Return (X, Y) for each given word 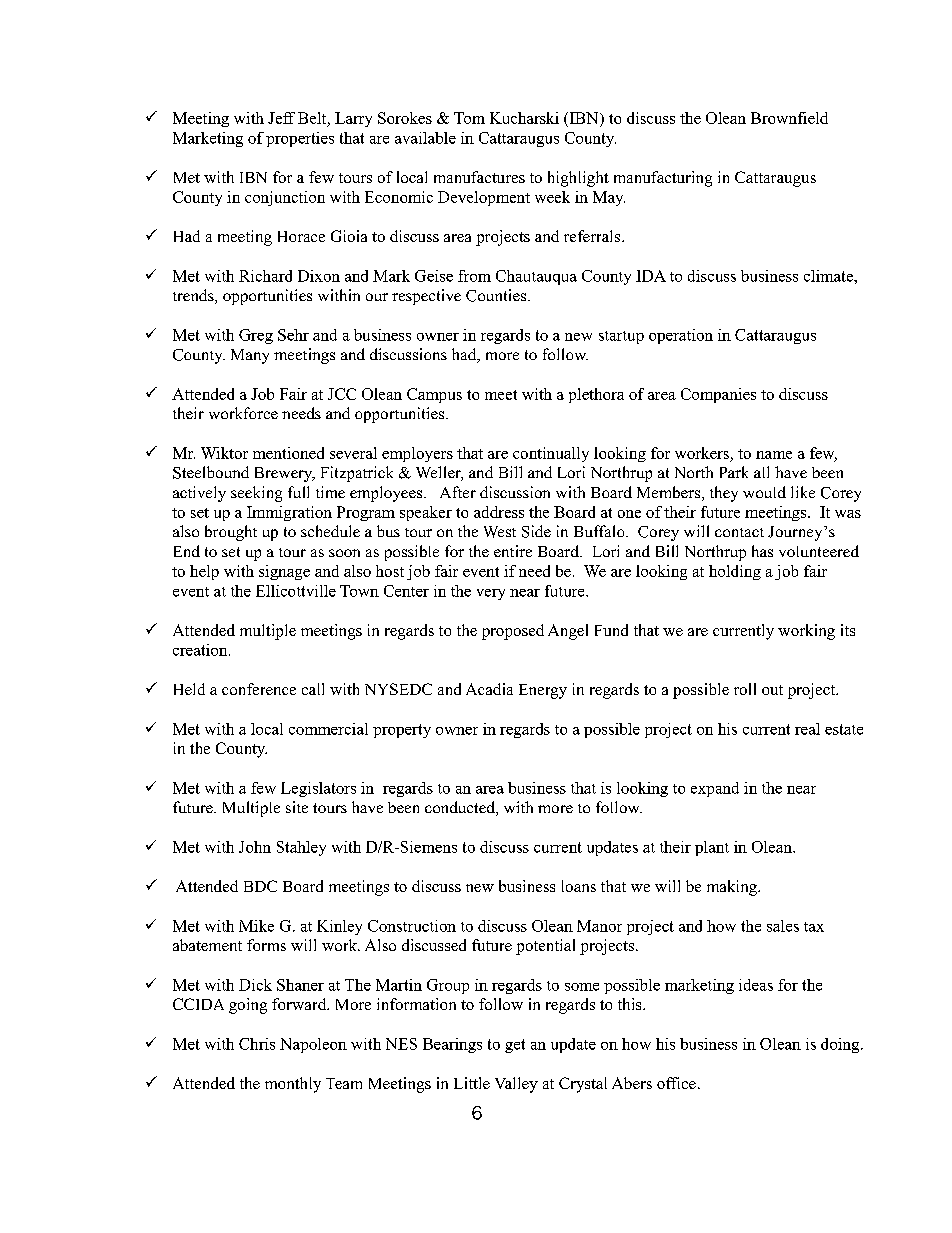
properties (300, 139)
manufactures (479, 177)
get (515, 1046)
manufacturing (663, 179)
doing (841, 1045)
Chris (257, 1044)
